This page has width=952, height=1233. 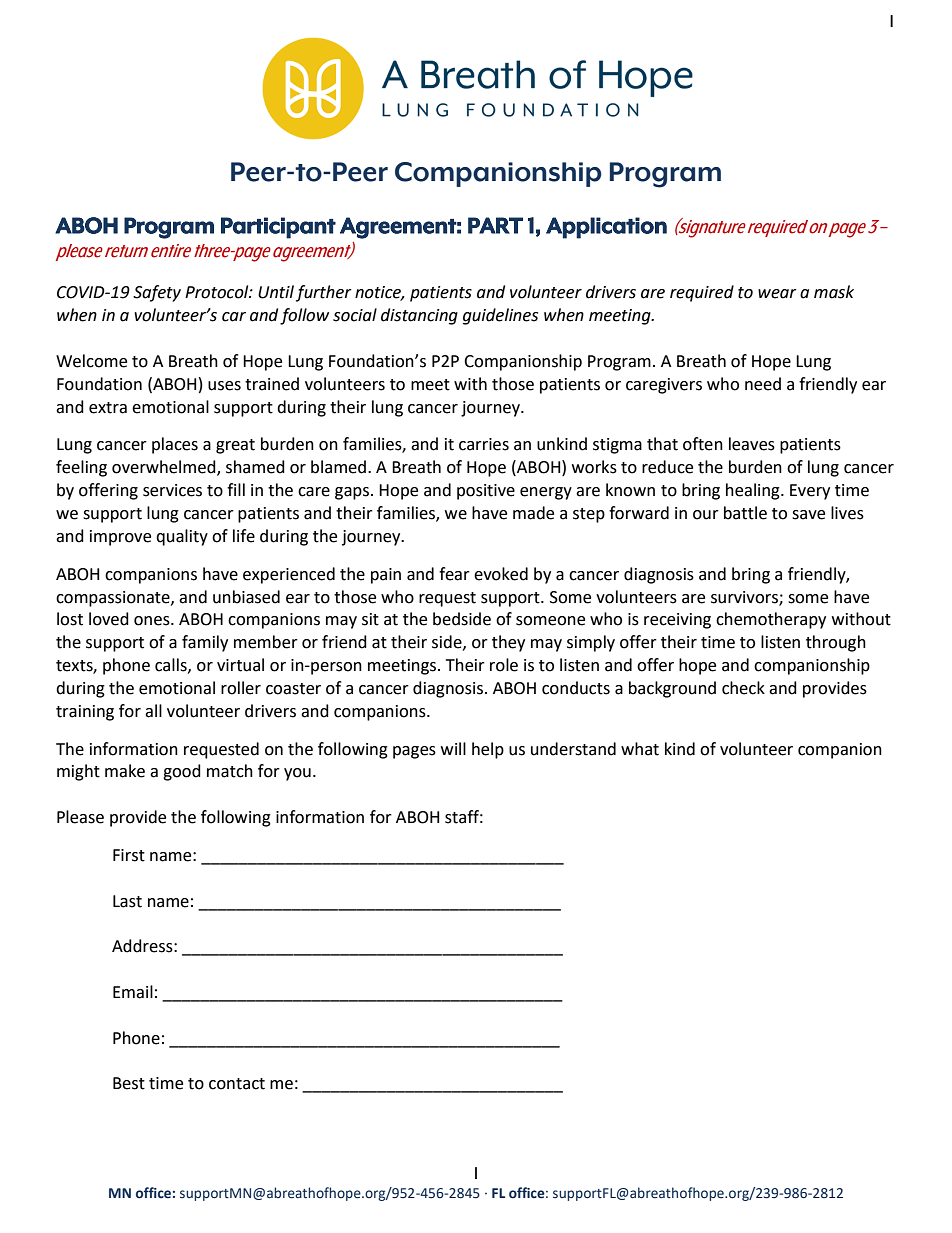 I want to click on First, so click(x=129, y=855).
